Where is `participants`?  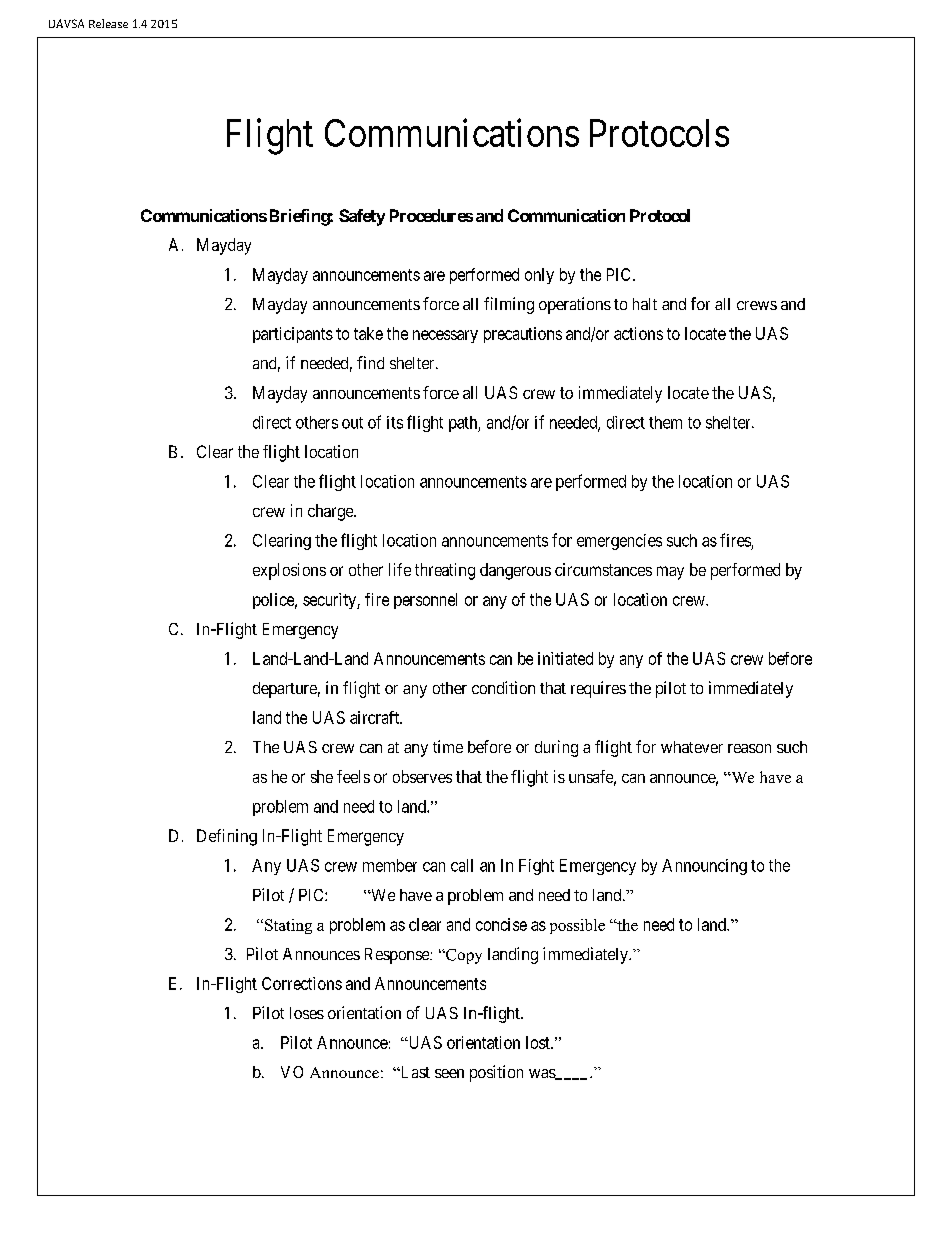
participants is located at coordinates (293, 335).
